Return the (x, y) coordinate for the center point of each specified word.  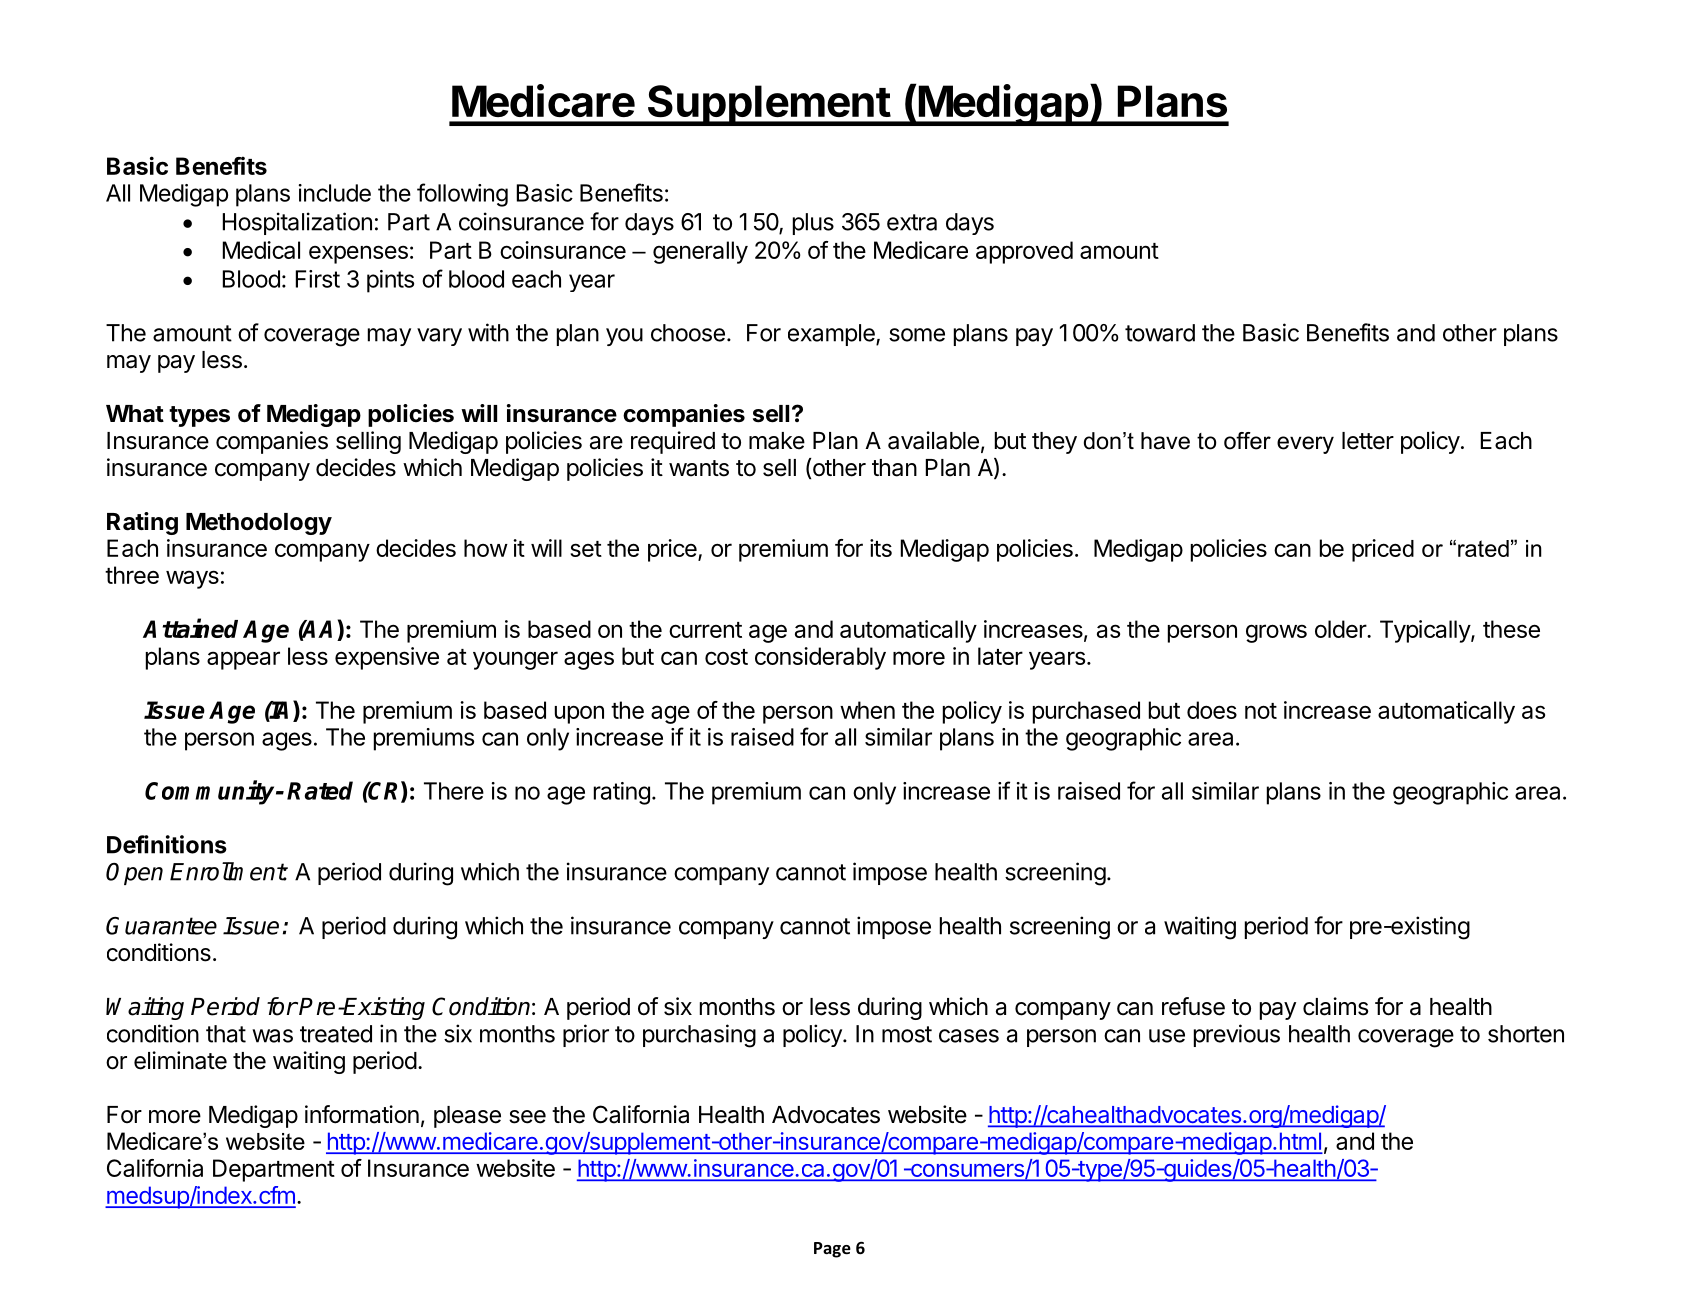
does (1212, 710)
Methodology (259, 524)
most (907, 1034)
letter (1368, 441)
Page (832, 1250)
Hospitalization (297, 223)
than (894, 468)
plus (813, 224)
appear (243, 660)
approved (1024, 252)
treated (336, 1034)
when (867, 710)
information (362, 1114)
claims (1335, 1006)
